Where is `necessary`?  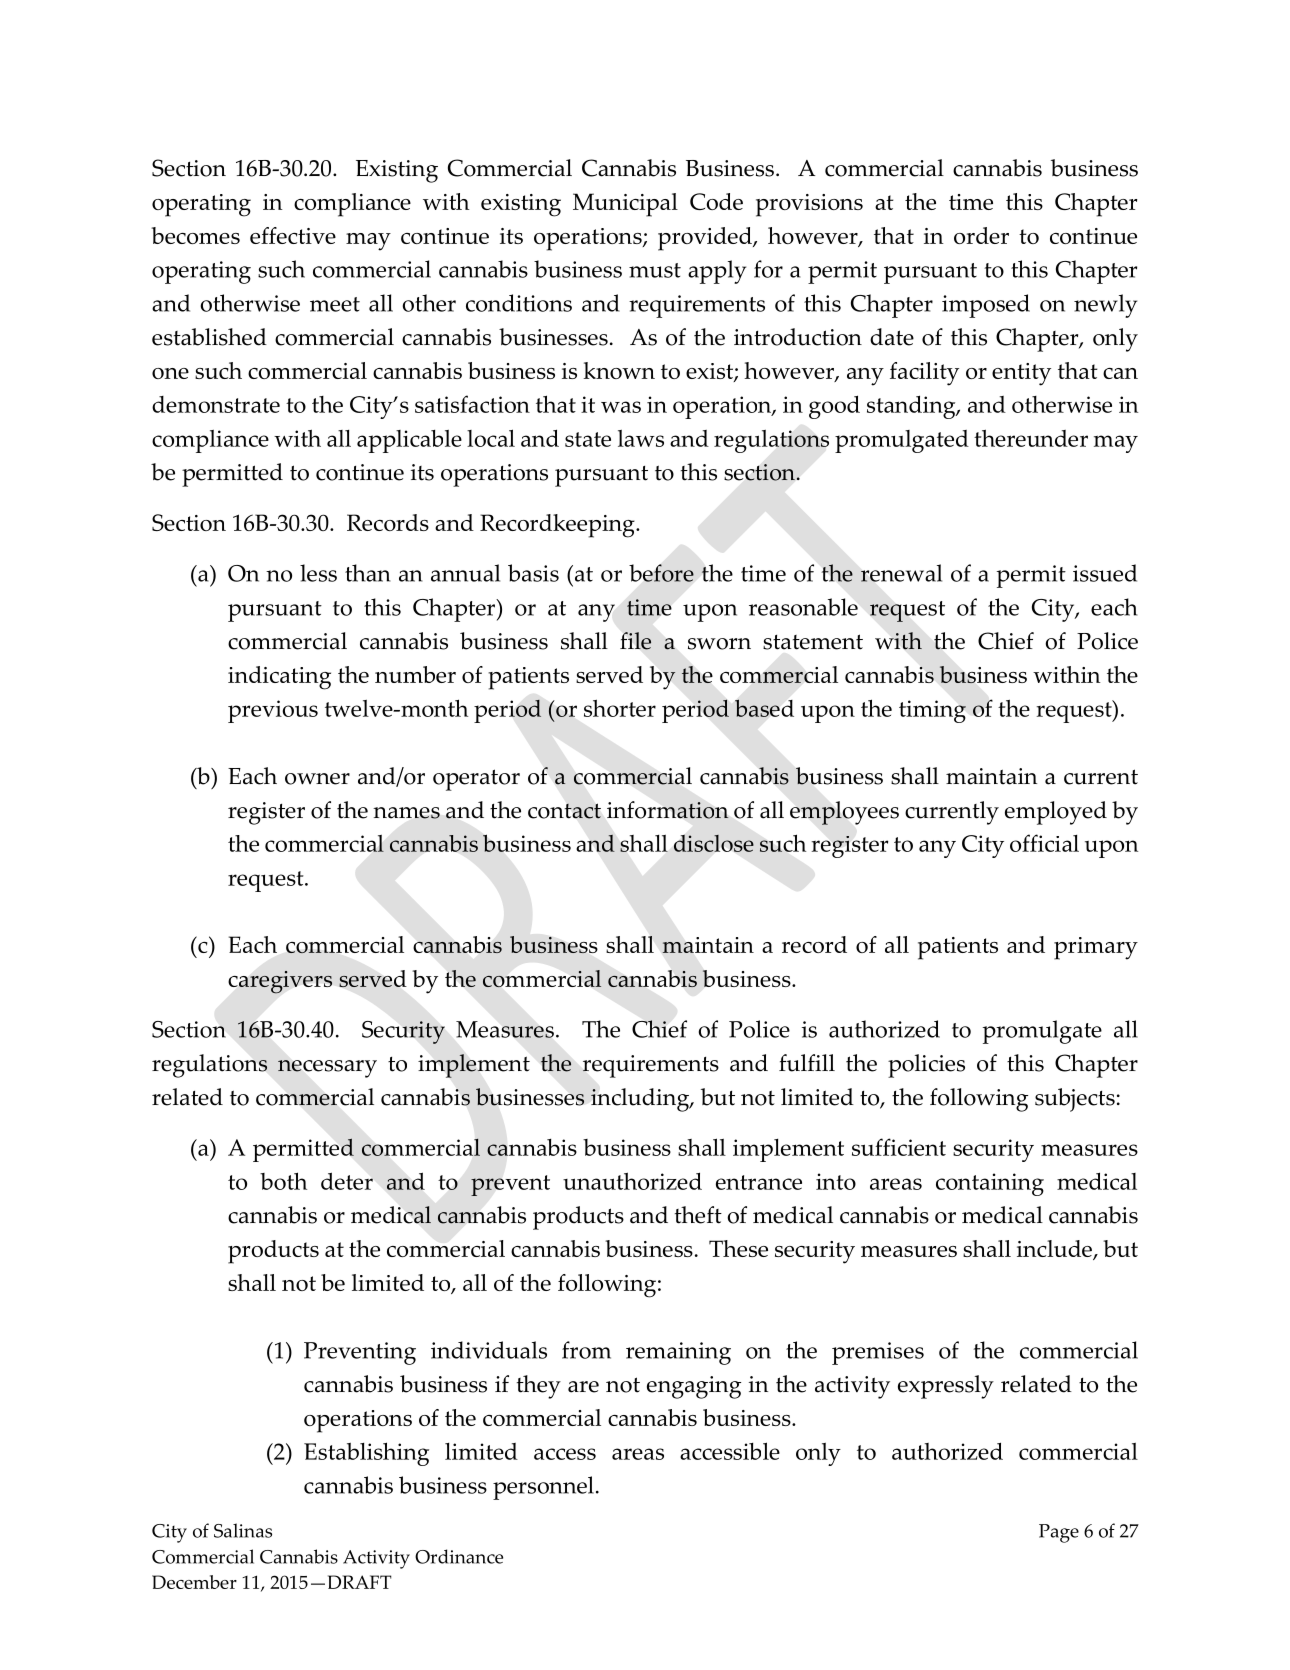
necessary is located at coordinates (327, 1069).
